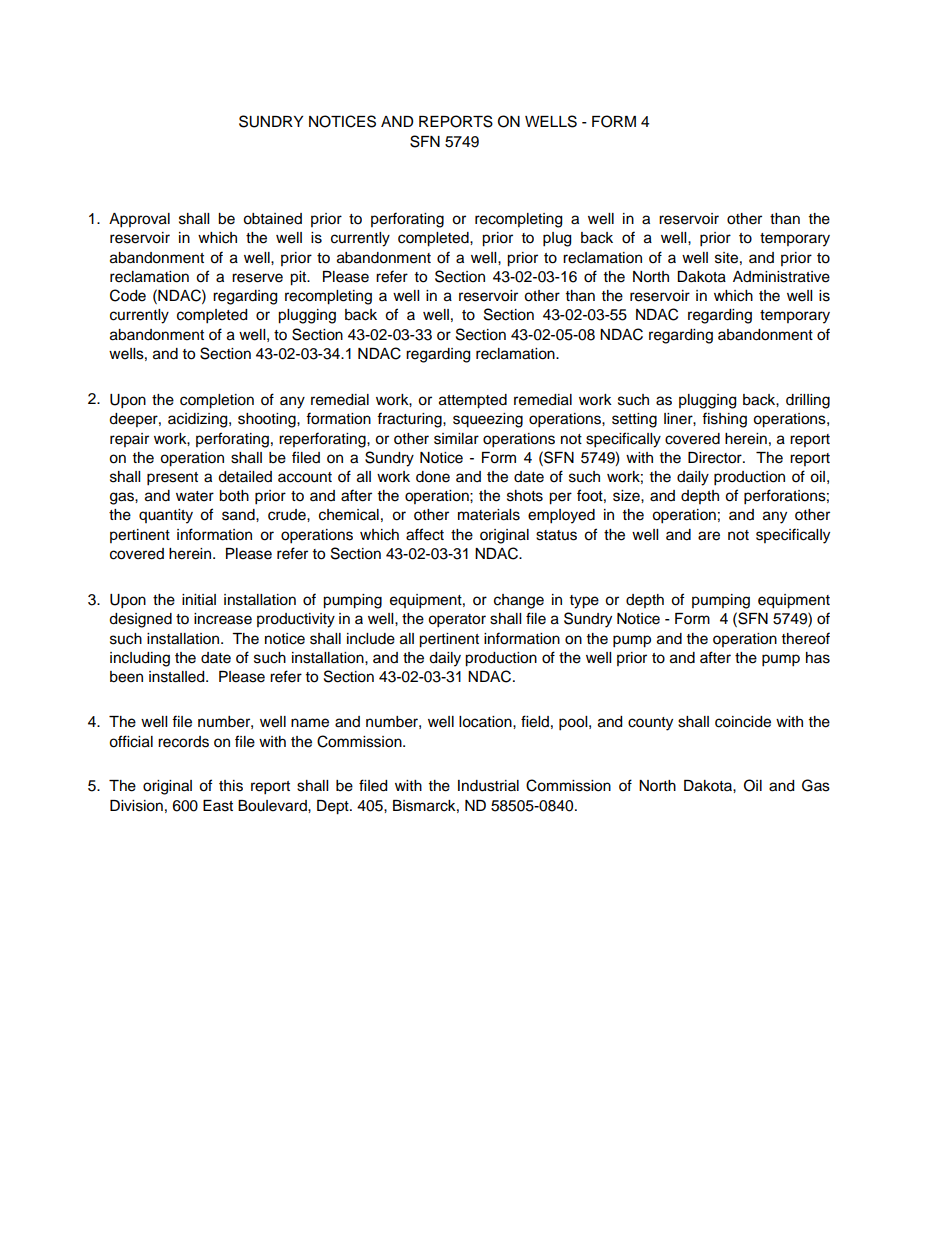 Image resolution: width=952 pixels, height=1233 pixels. I want to click on location, so click(486, 722).
